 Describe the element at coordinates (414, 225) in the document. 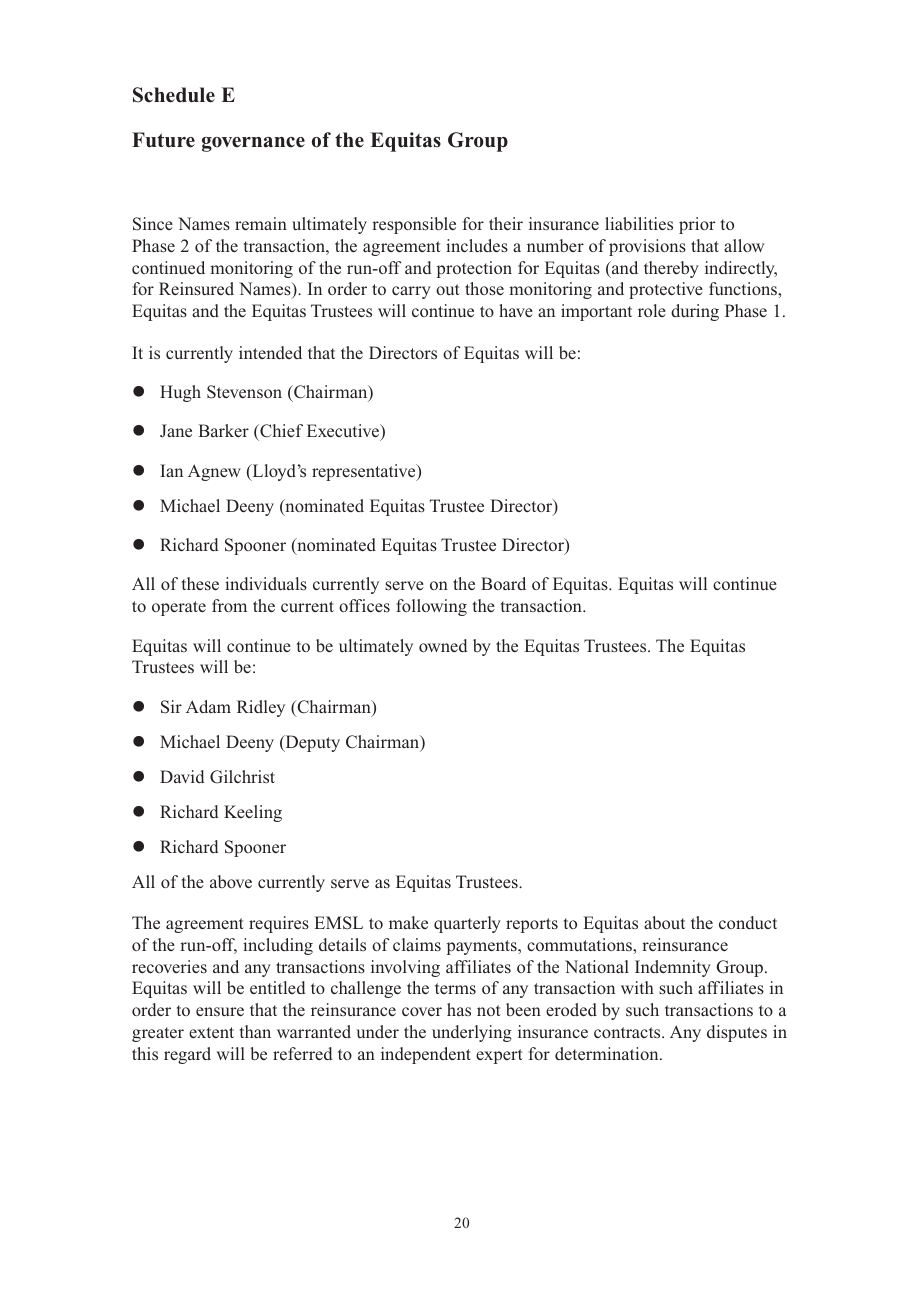

I see `responsible` at that location.
